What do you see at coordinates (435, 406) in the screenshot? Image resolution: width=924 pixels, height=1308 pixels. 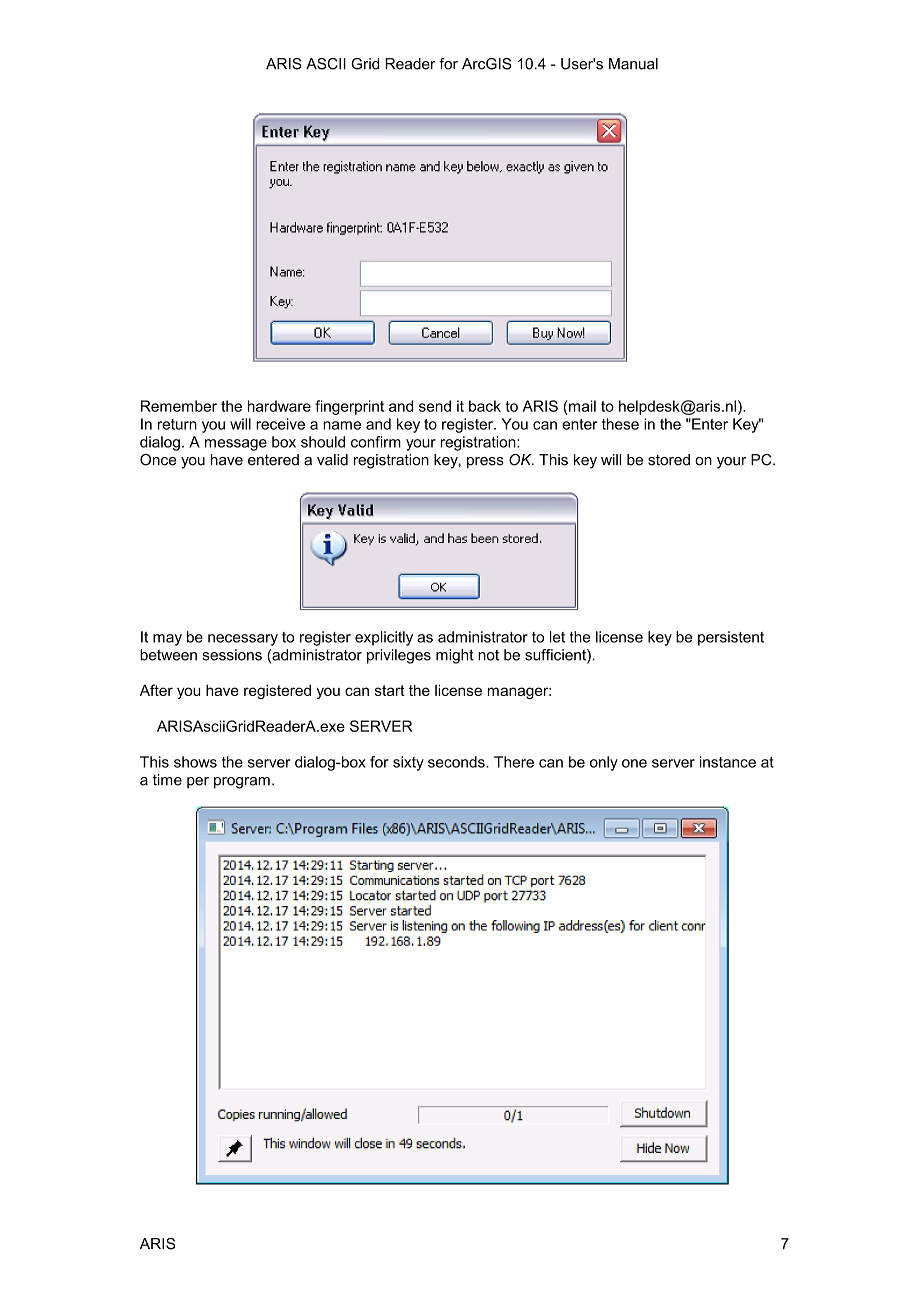 I see `send` at bounding box center [435, 406].
